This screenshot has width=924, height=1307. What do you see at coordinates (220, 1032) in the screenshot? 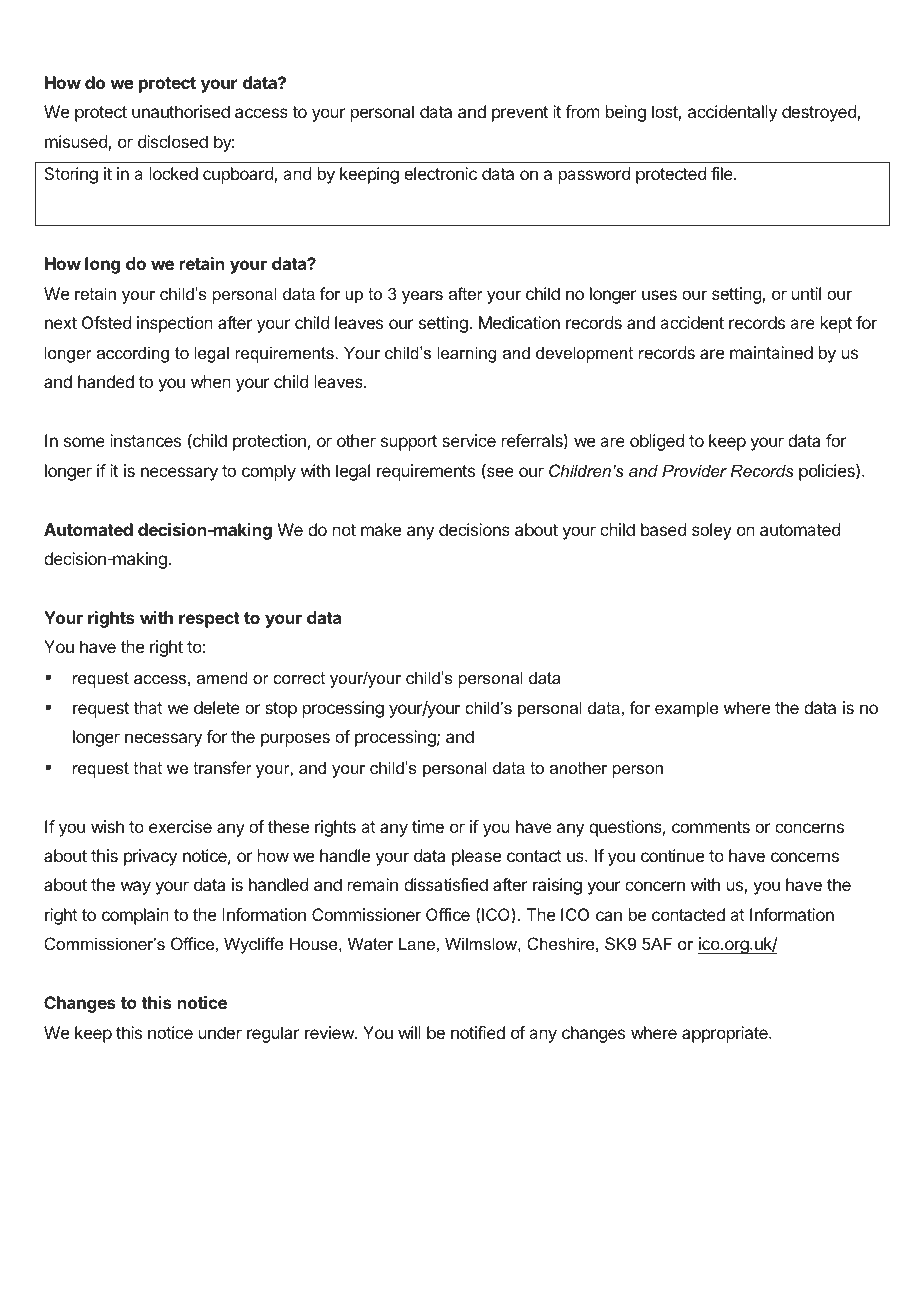
I see `under` at bounding box center [220, 1032].
